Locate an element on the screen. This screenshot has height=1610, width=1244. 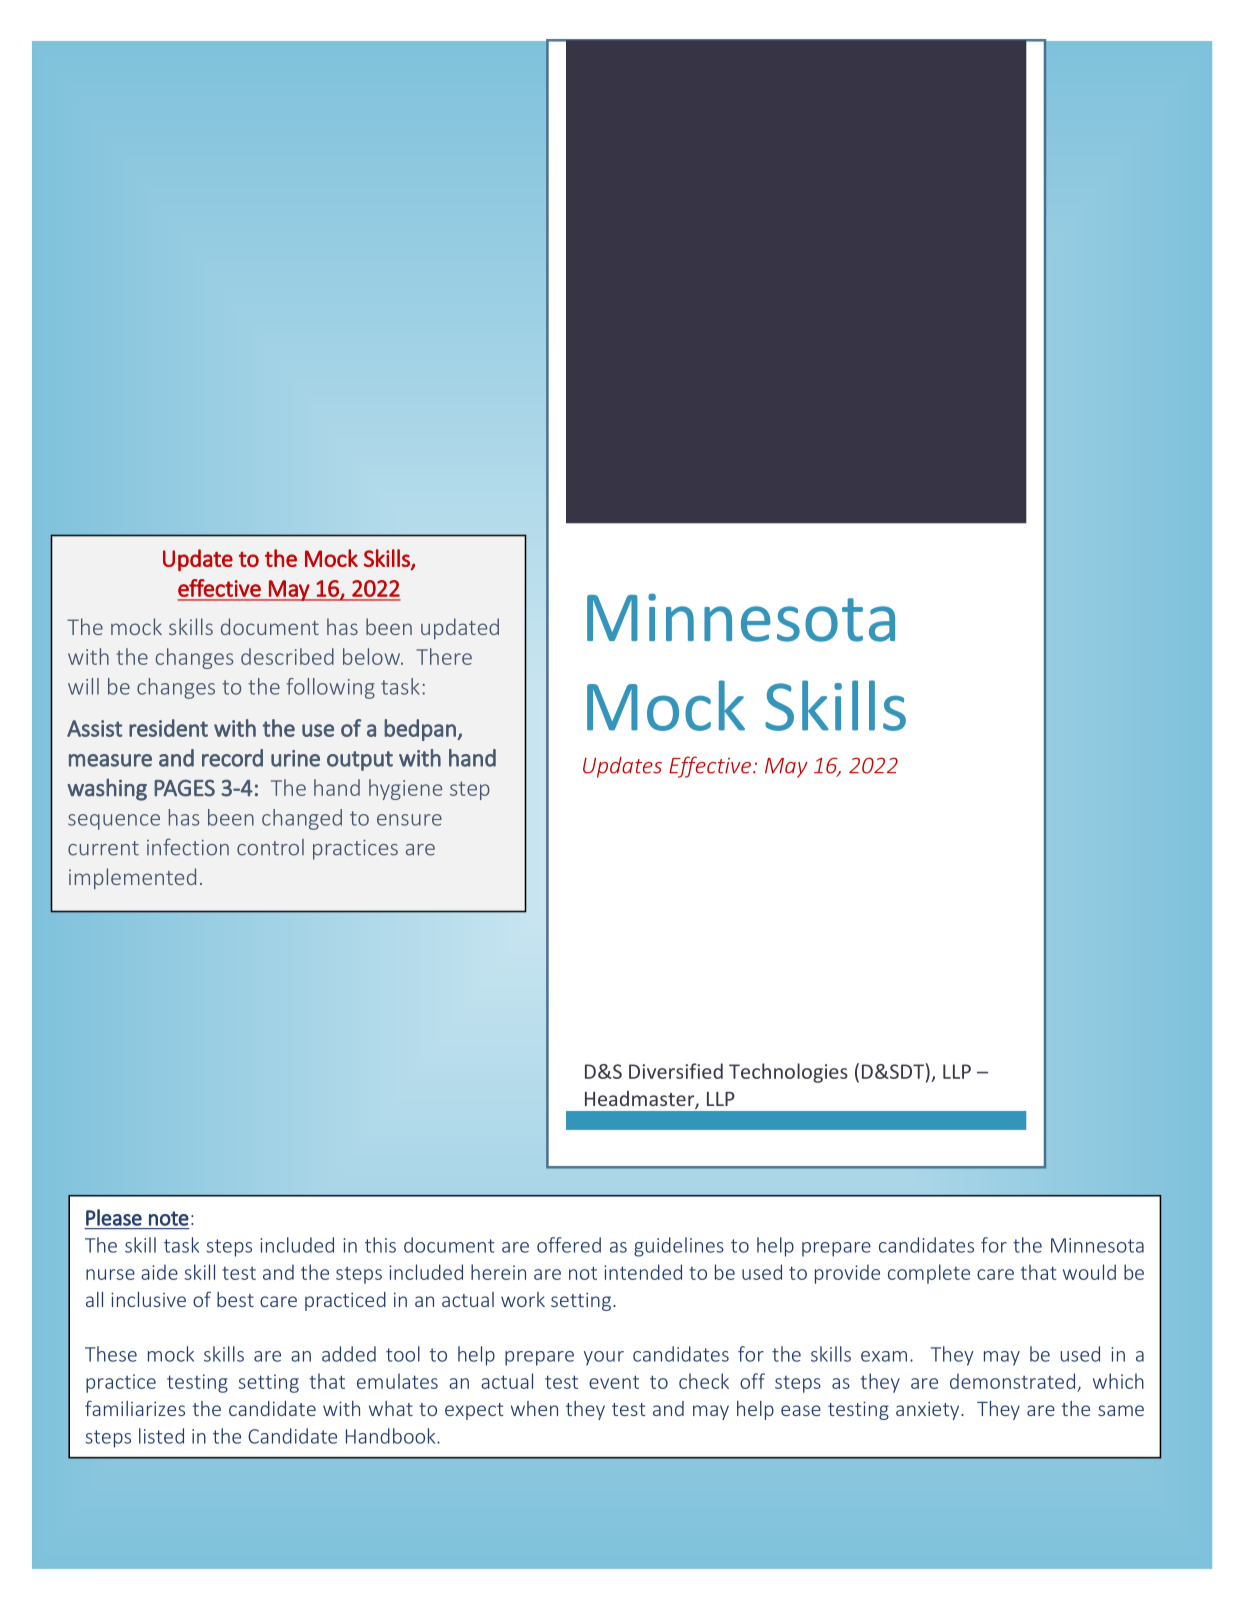
offered is located at coordinates (569, 1245).
